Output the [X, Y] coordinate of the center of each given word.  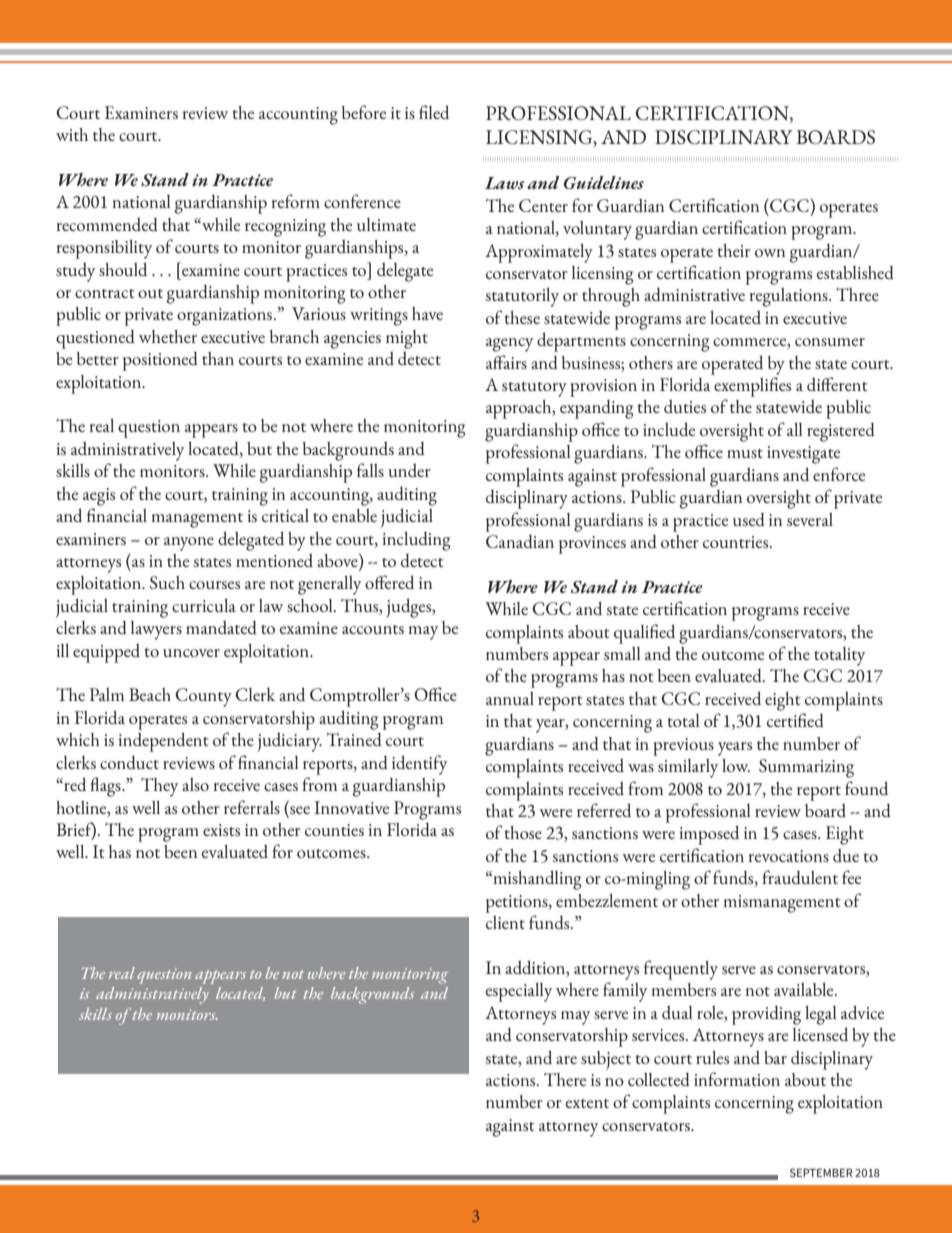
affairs [506, 362]
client [505, 922]
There [565, 1079]
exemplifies [752, 387]
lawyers [156, 630]
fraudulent [800, 877]
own [770, 253]
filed [434, 112]
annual [510, 698]
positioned [160, 361]
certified [795, 720]
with [72, 134]
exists [221, 830]
